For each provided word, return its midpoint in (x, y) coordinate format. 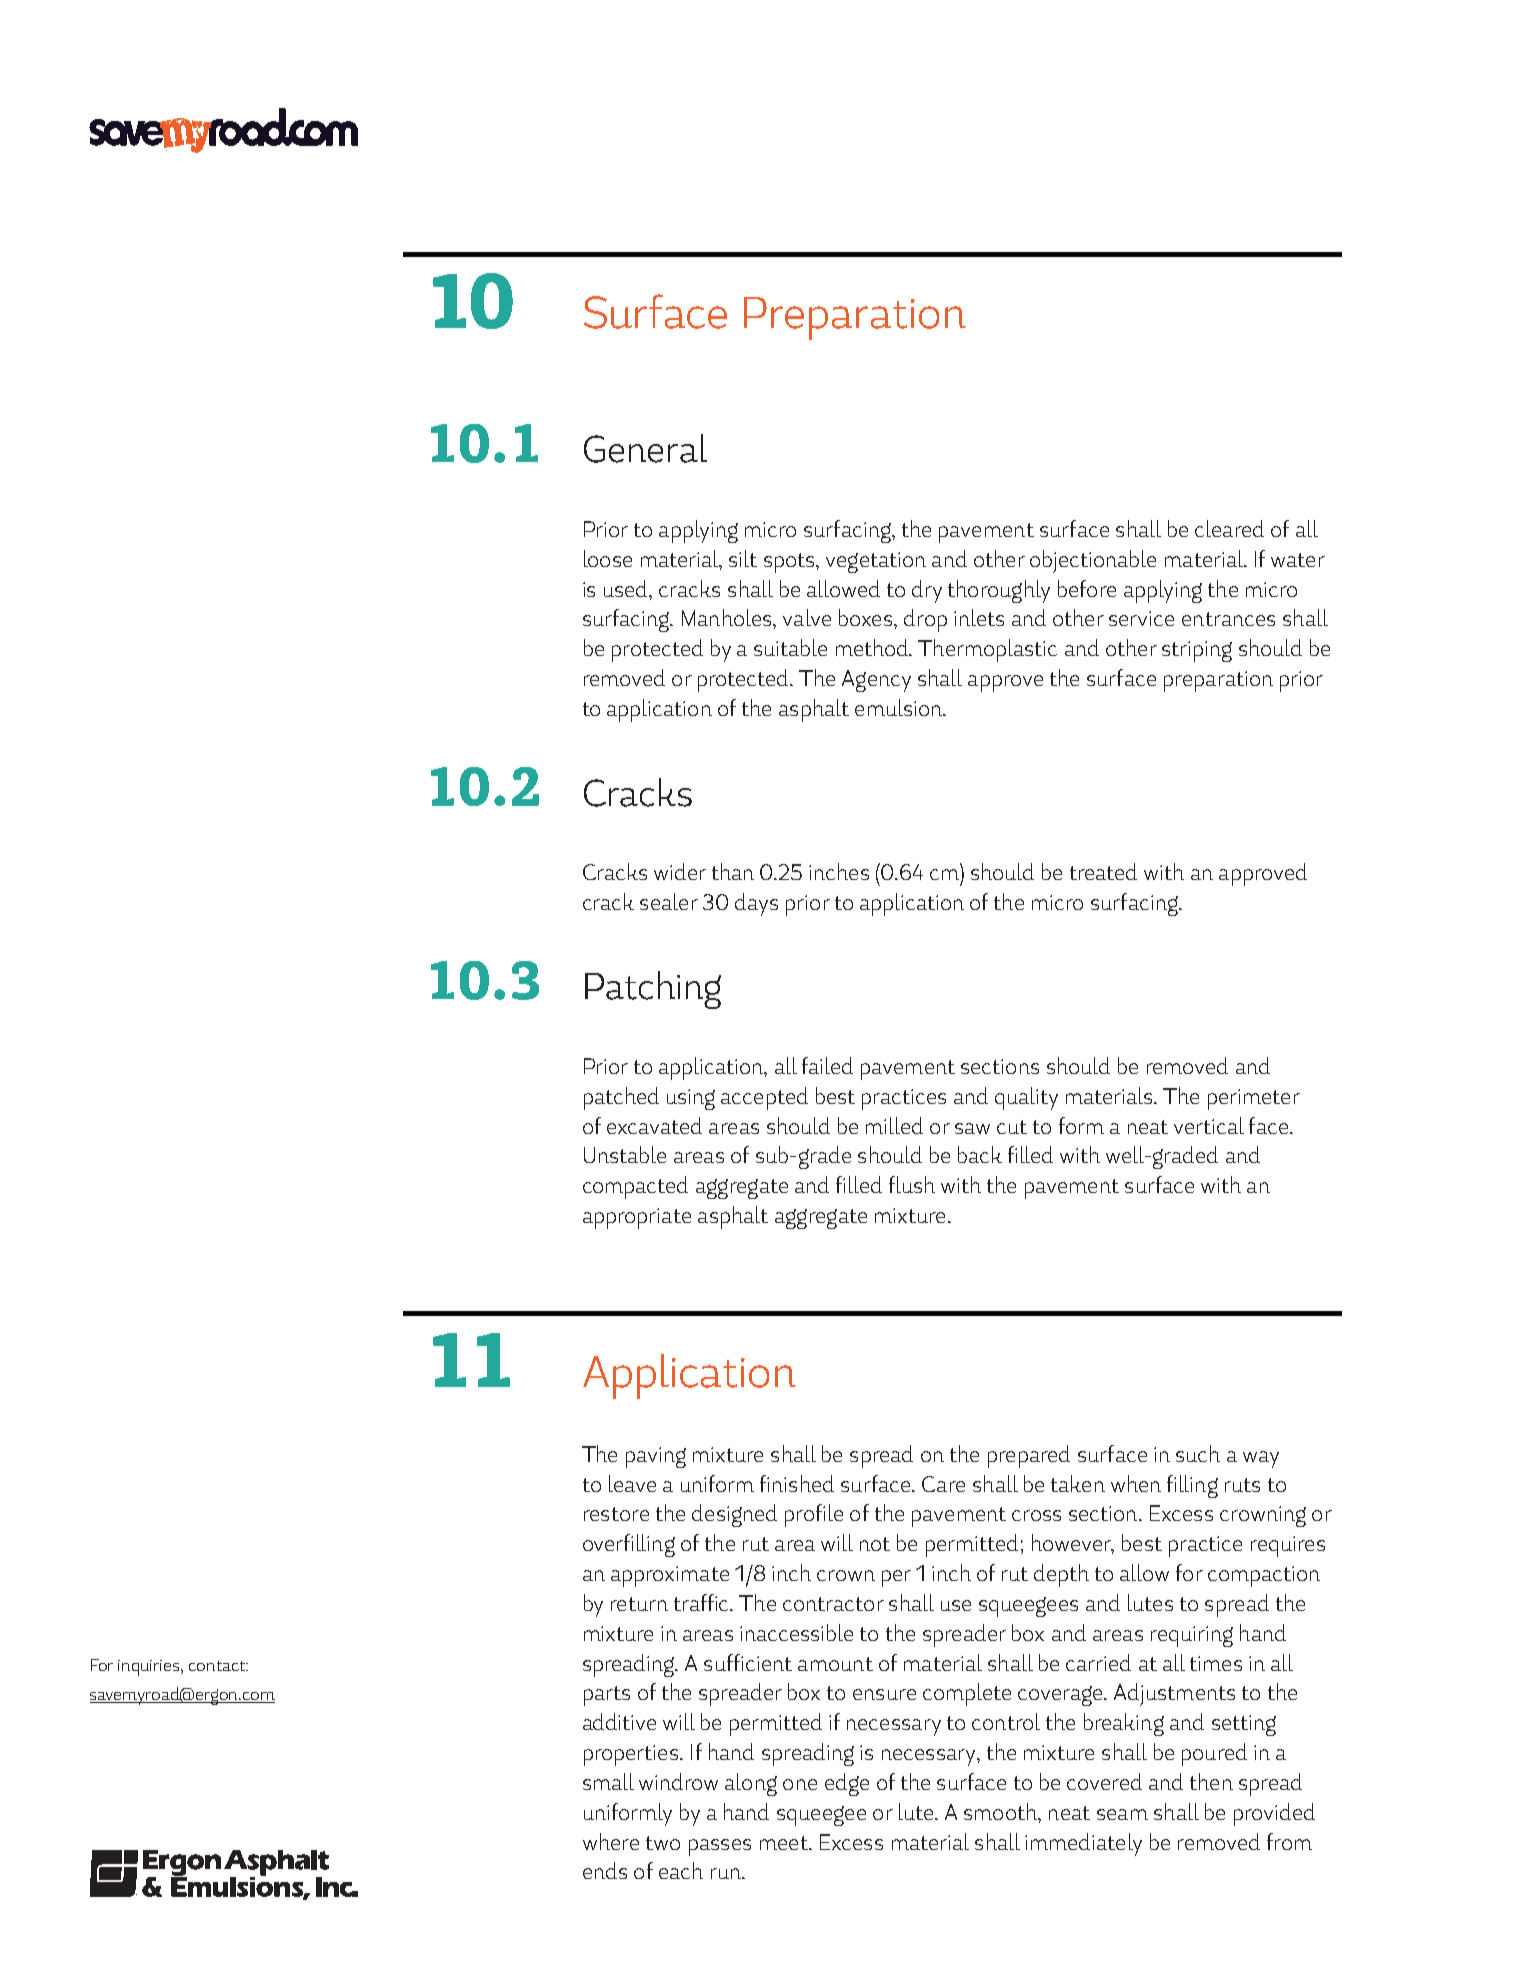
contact (218, 1666)
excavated (654, 1125)
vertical (1209, 1125)
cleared (1229, 528)
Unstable (625, 1154)
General (645, 448)
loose (608, 558)
